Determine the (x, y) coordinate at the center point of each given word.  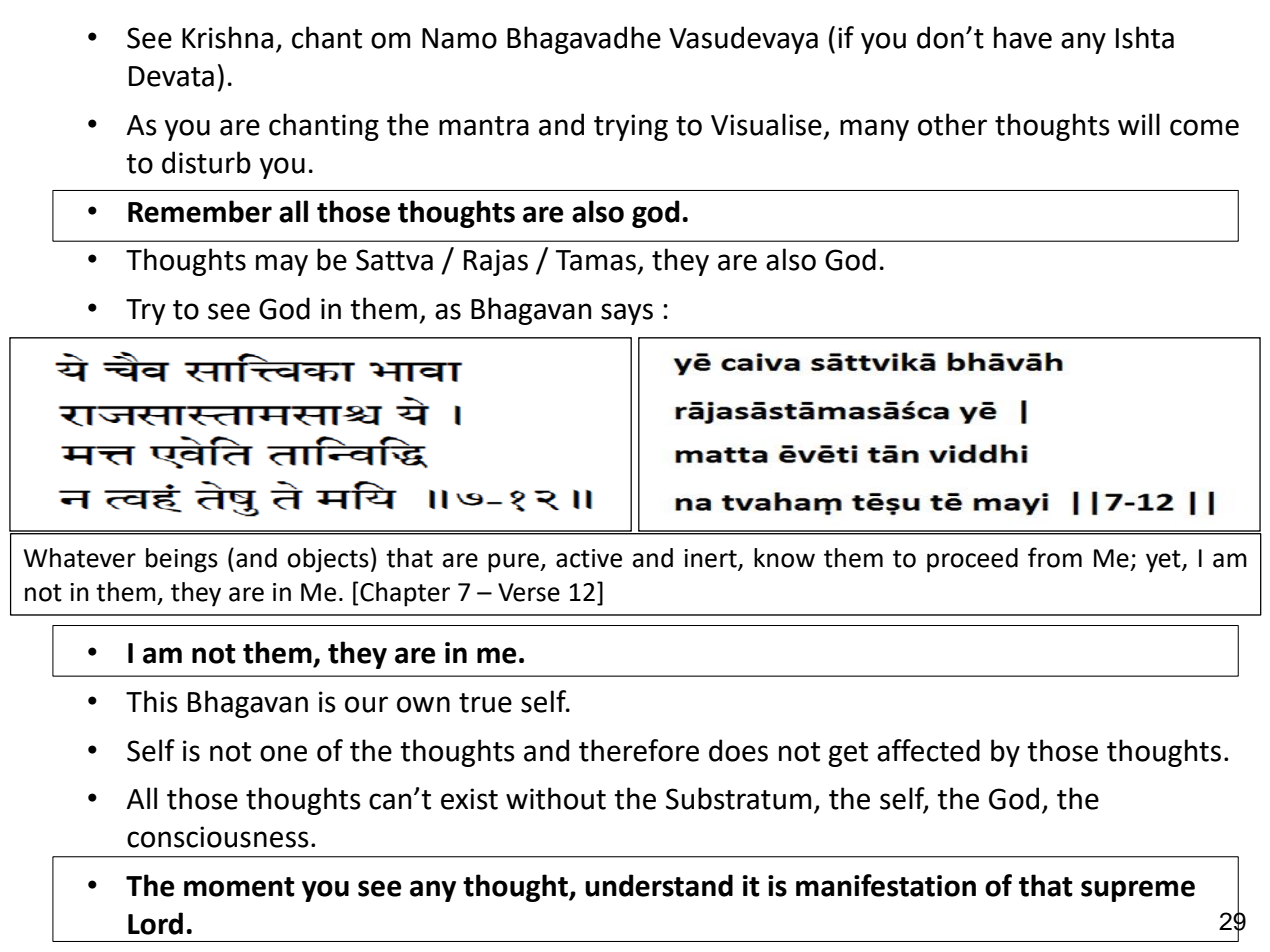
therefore (639, 750)
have (1023, 37)
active (589, 558)
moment (239, 887)
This (152, 701)
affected (928, 750)
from (1055, 557)
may (282, 265)
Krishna (227, 37)
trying (631, 127)
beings (182, 560)
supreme (1138, 891)
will (1139, 124)
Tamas (595, 260)
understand (659, 885)
